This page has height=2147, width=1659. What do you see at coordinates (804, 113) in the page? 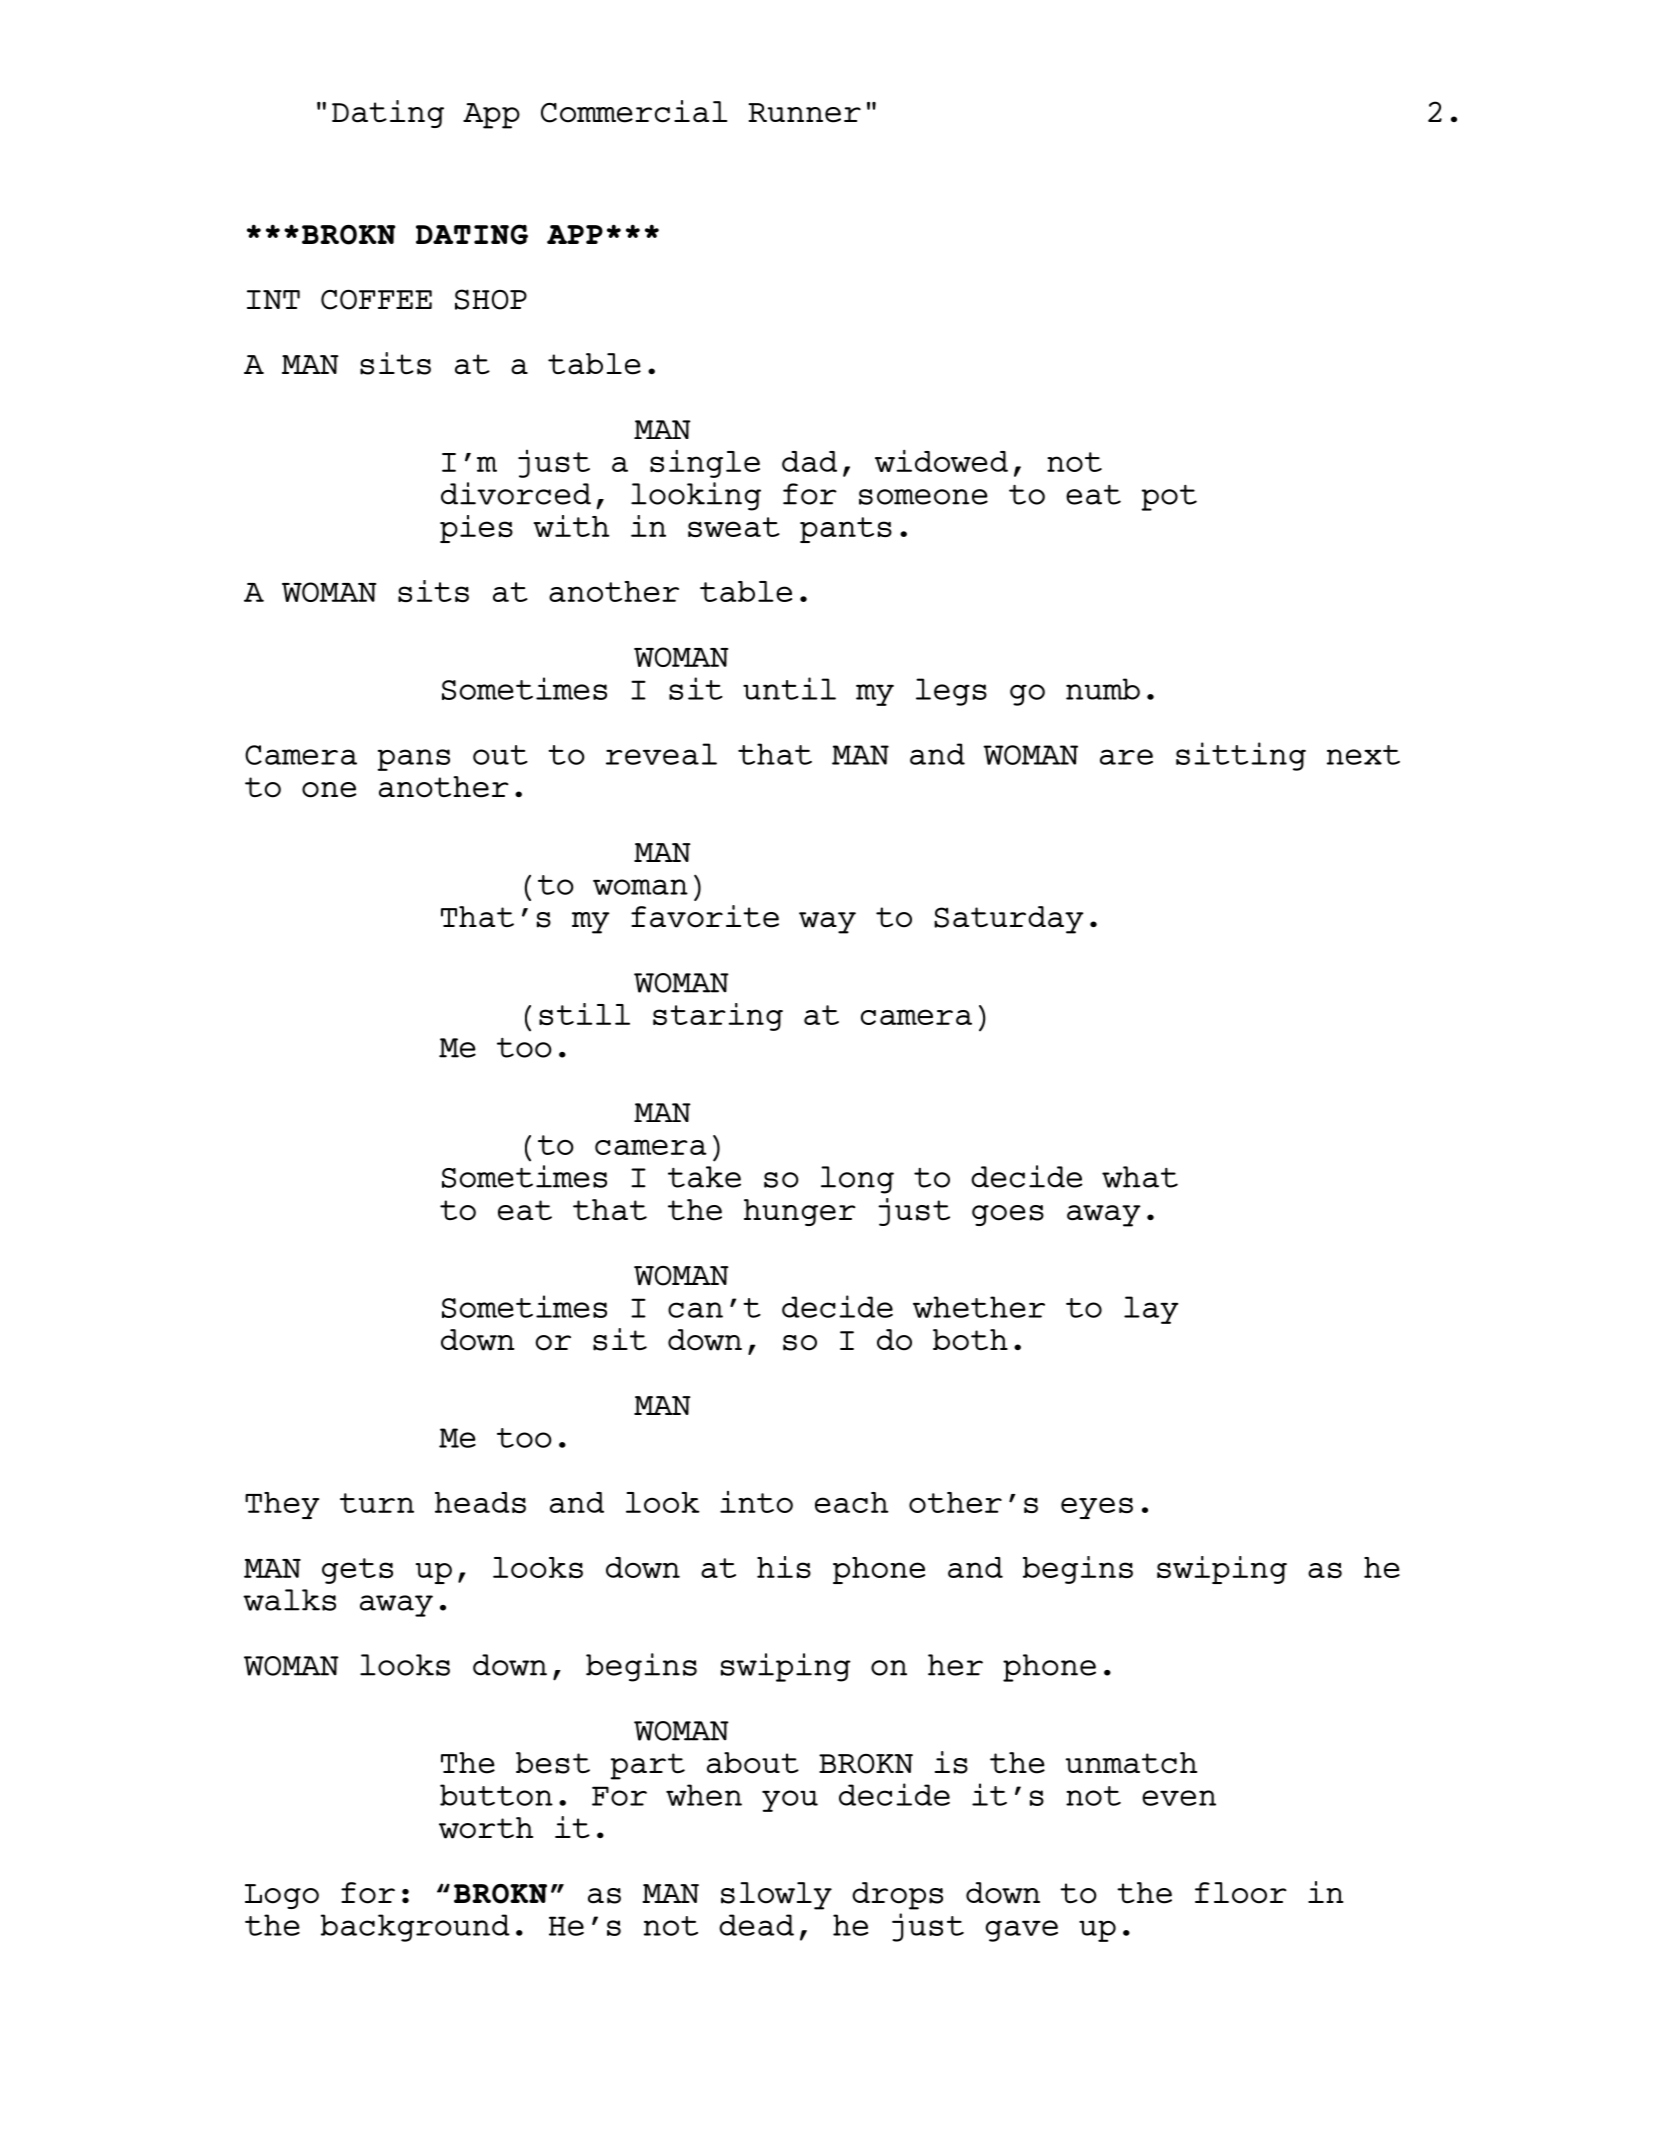
I see `Runner` at bounding box center [804, 113].
